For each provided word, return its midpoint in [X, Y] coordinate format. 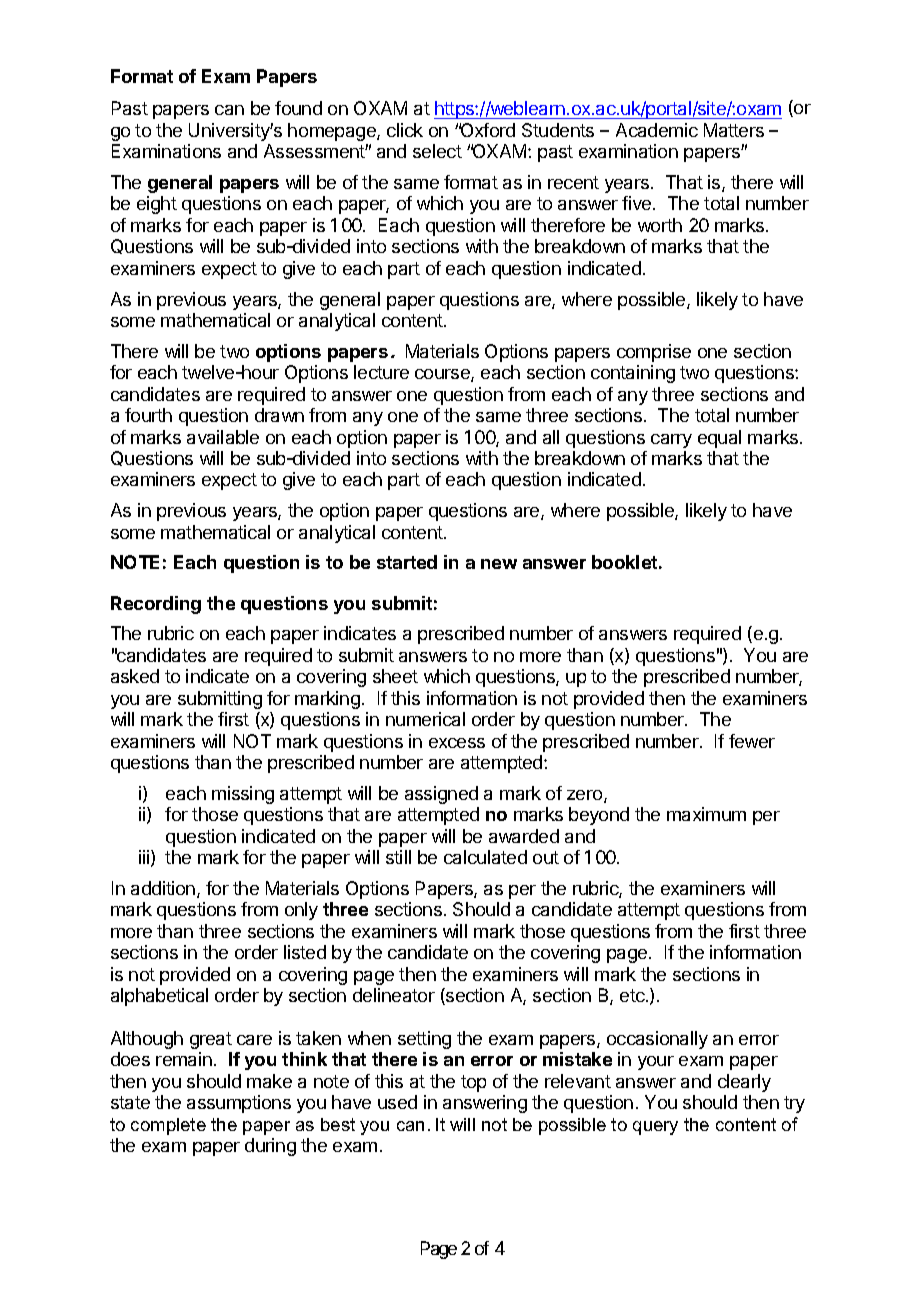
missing [243, 795]
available [223, 437]
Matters [734, 130]
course [443, 375]
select [437, 151]
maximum [706, 814]
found [298, 108]
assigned [441, 795]
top [473, 1083]
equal [719, 439]
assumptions [239, 1104]
